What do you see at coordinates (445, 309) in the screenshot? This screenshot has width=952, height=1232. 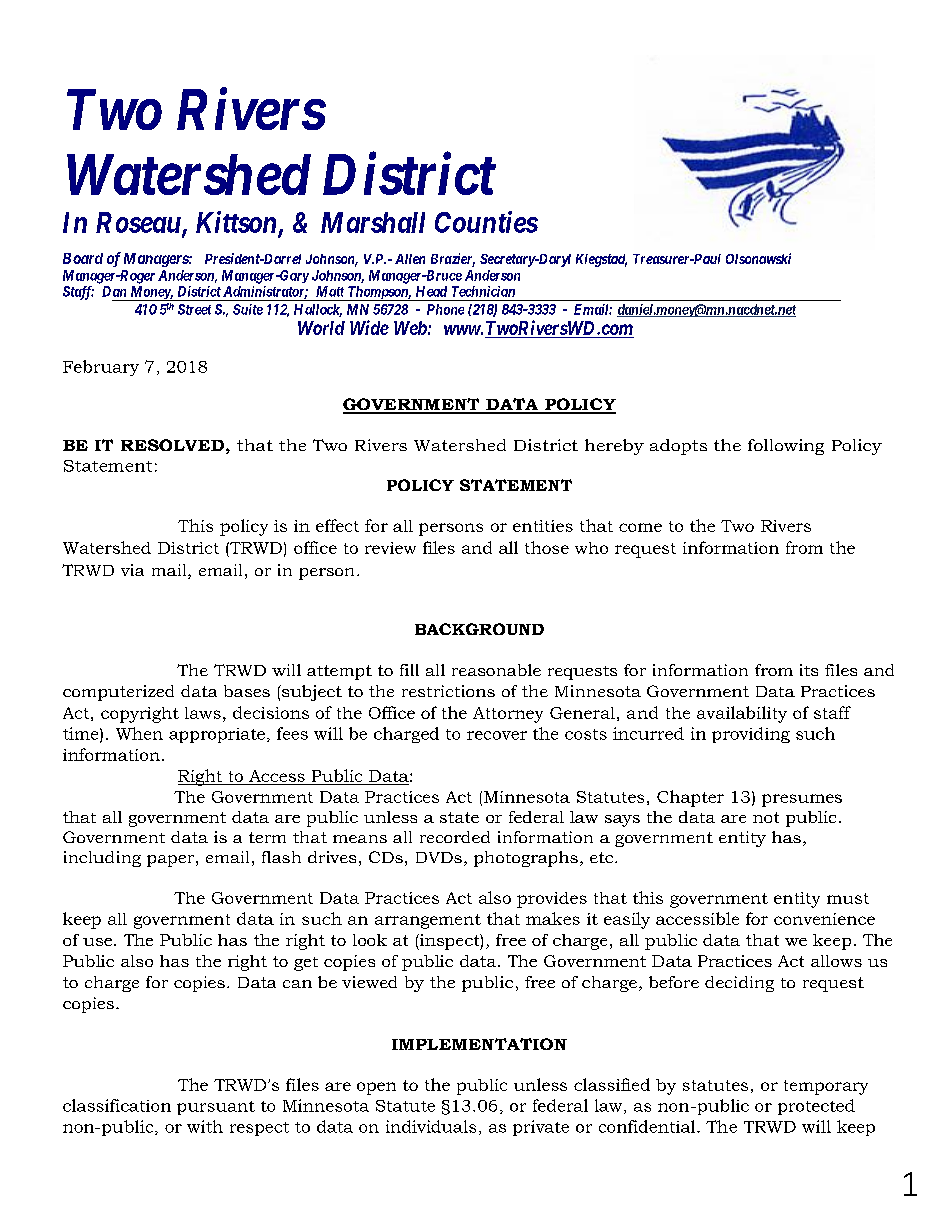 I see `Phone` at bounding box center [445, 309].
